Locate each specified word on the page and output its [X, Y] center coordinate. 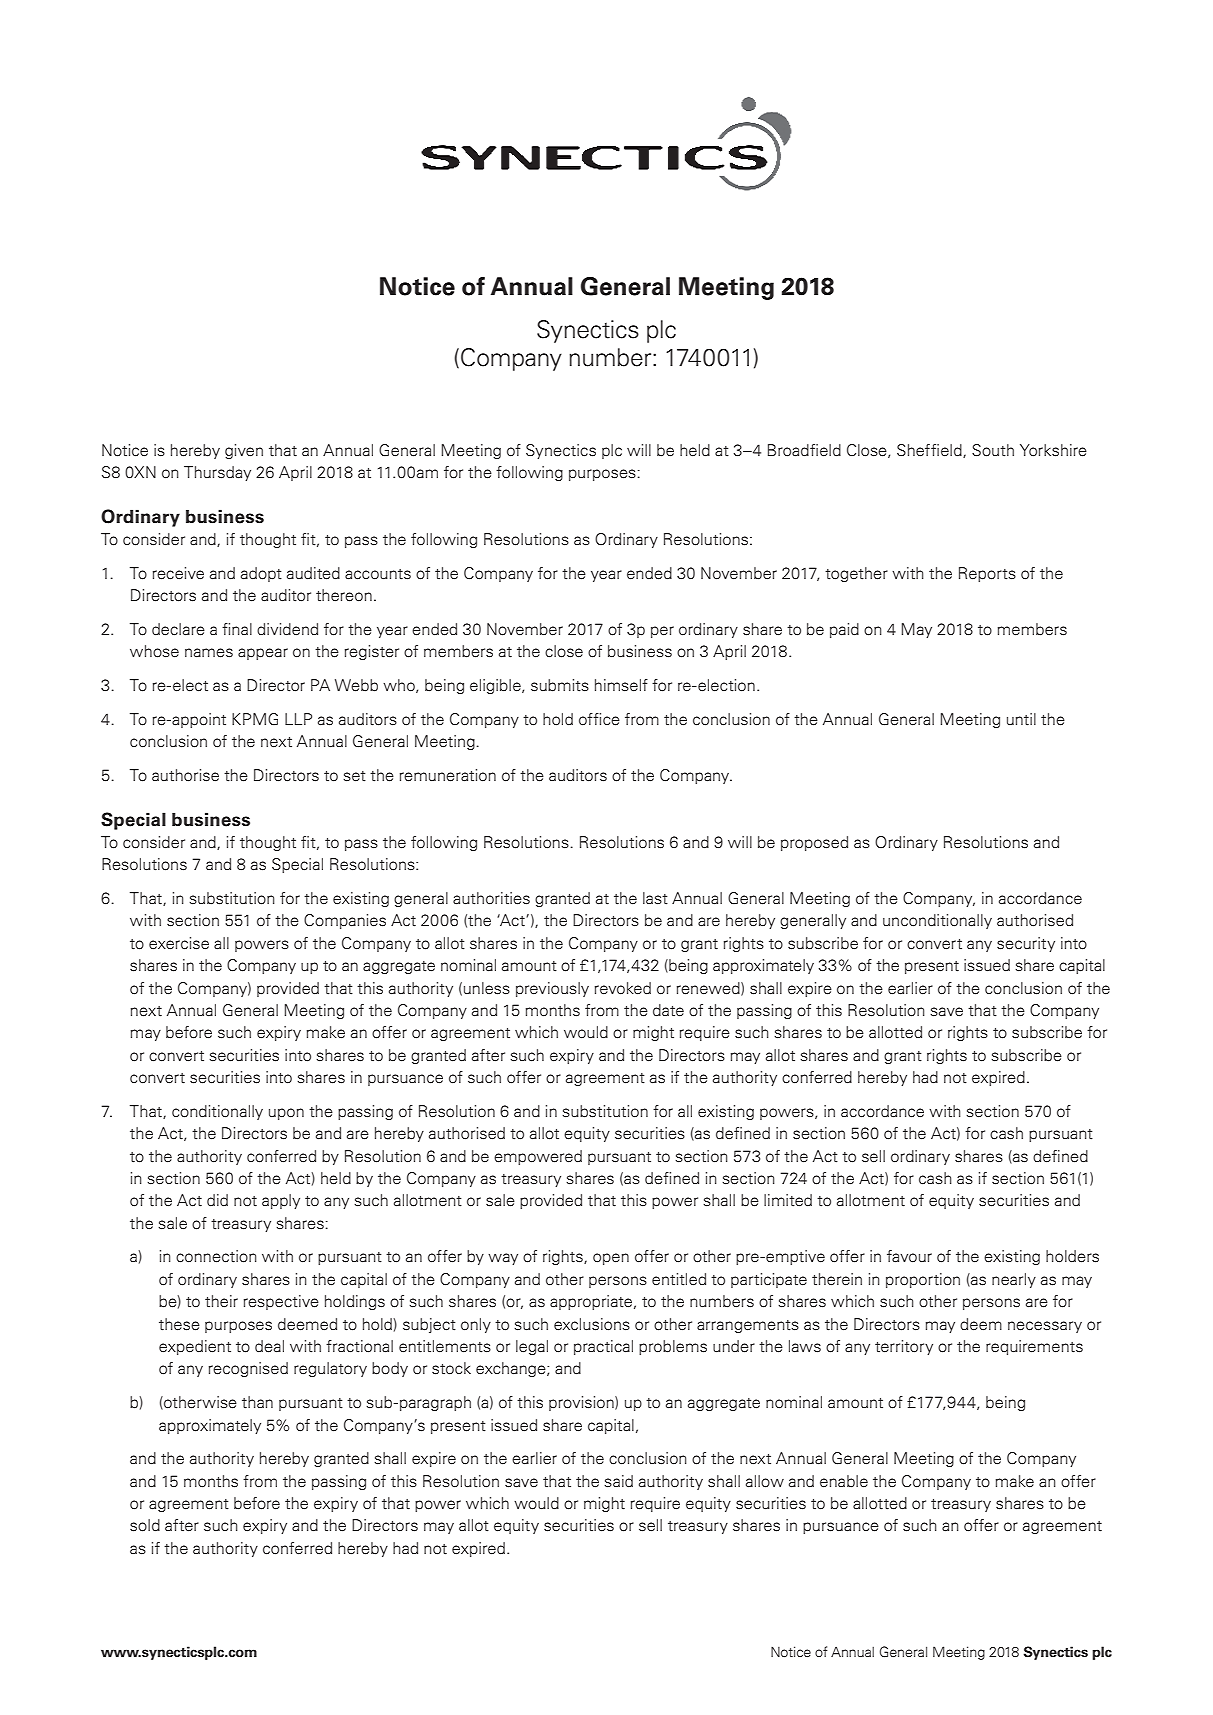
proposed [814, 843]
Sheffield [930, 451]
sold [145, 1525]
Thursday [217, 473]
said [618, 1481]
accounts [378, 574]
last [655, 898]
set [354, 776]
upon [286, 1114]
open [611, 1259]
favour [909, 1256]
